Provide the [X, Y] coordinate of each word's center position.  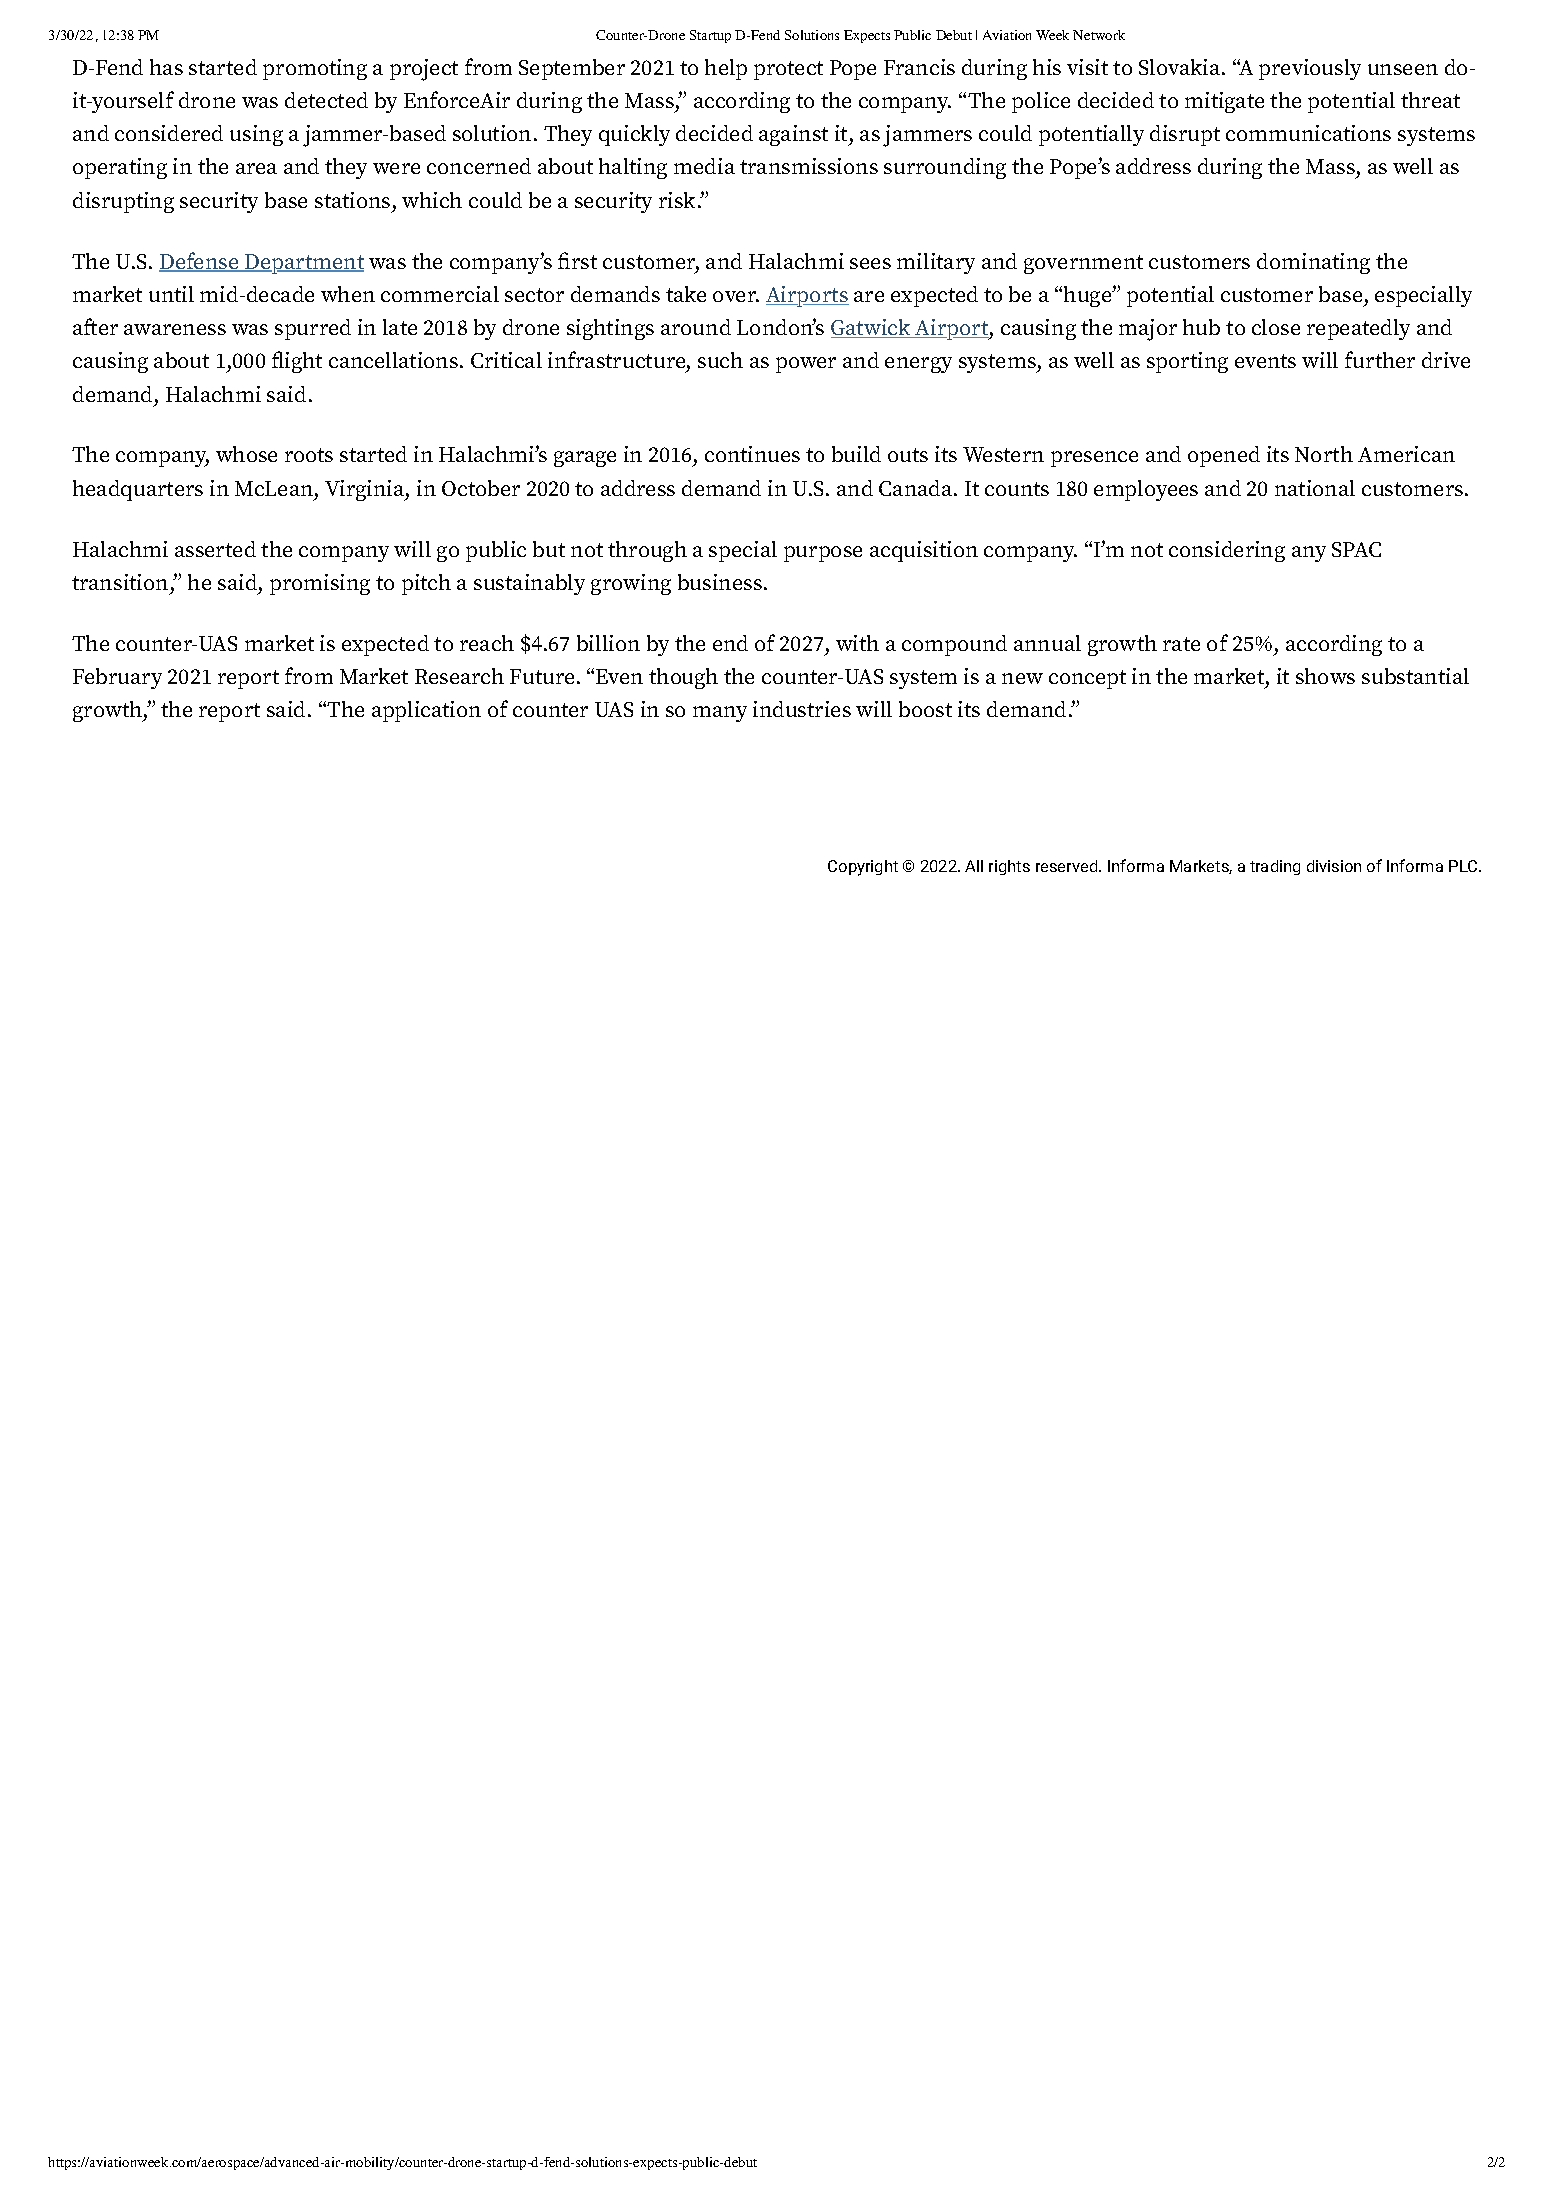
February [117, 678]
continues [752, 454]
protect [788, 70]
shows [1325, 676]
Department [303, 264]
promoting [315, 69]
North [1324, 454]
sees [870, 263]
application [426, 711]
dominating [1313, 263]
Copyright [863, 868]
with [857, 643]
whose [246, 454]
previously [1310, 69]
